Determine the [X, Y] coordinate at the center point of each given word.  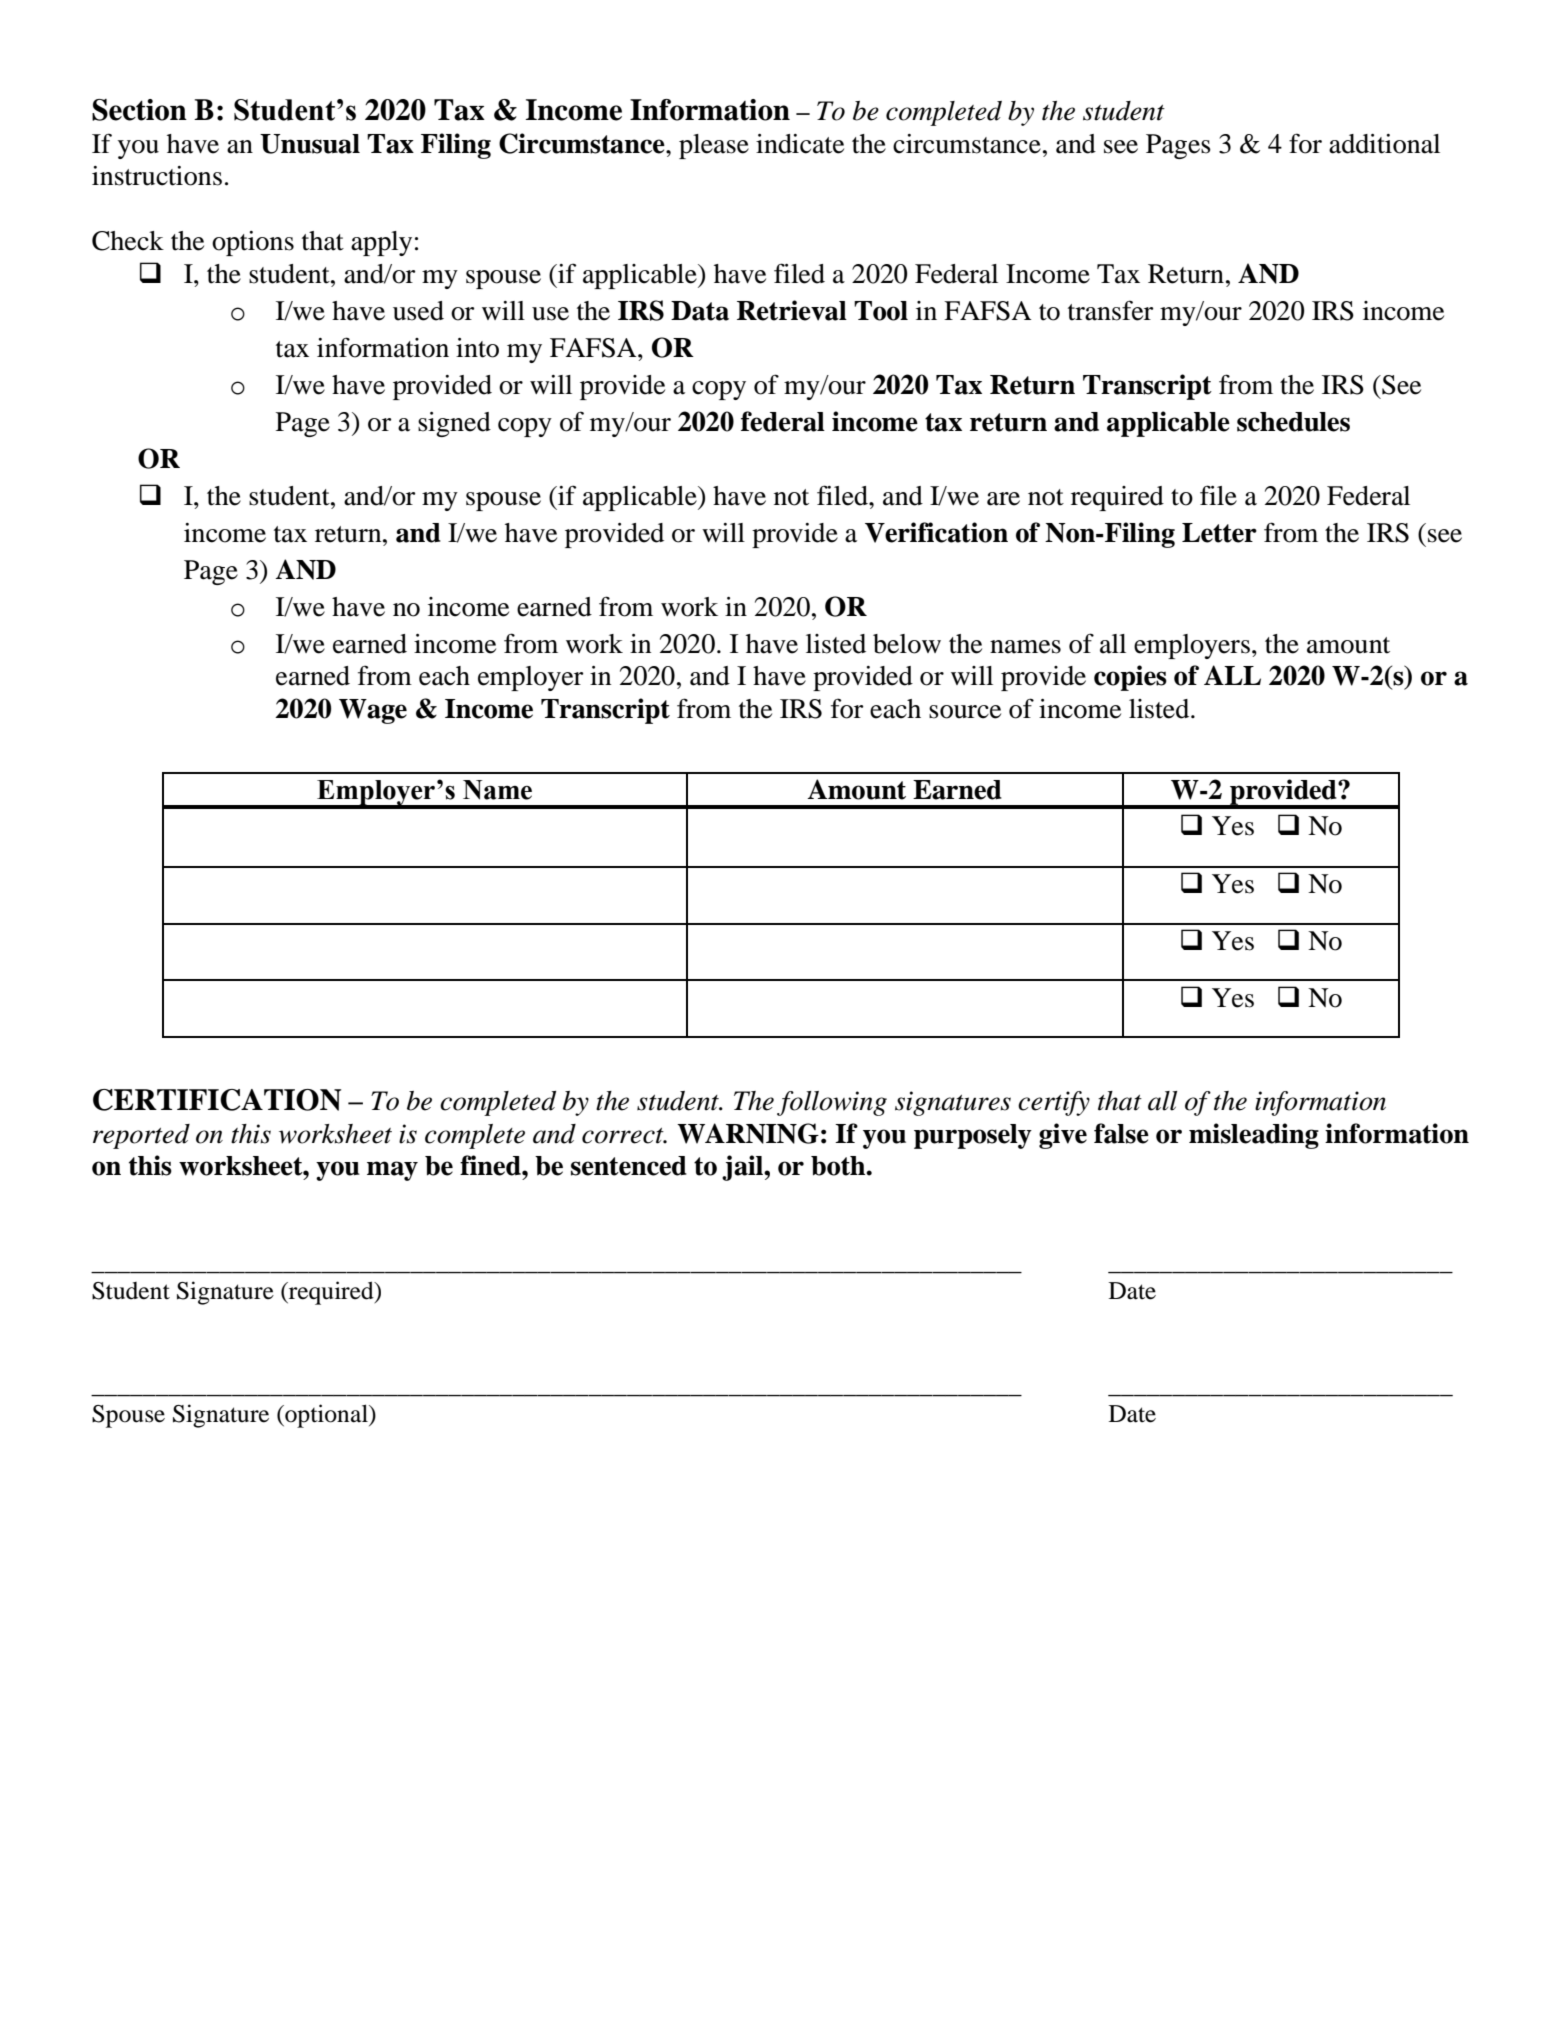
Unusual [310, 144]
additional [1384, 144]
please [714, 146]
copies [1130, 678]
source [965, 712]
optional [326, 1416]
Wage [373, 711]
